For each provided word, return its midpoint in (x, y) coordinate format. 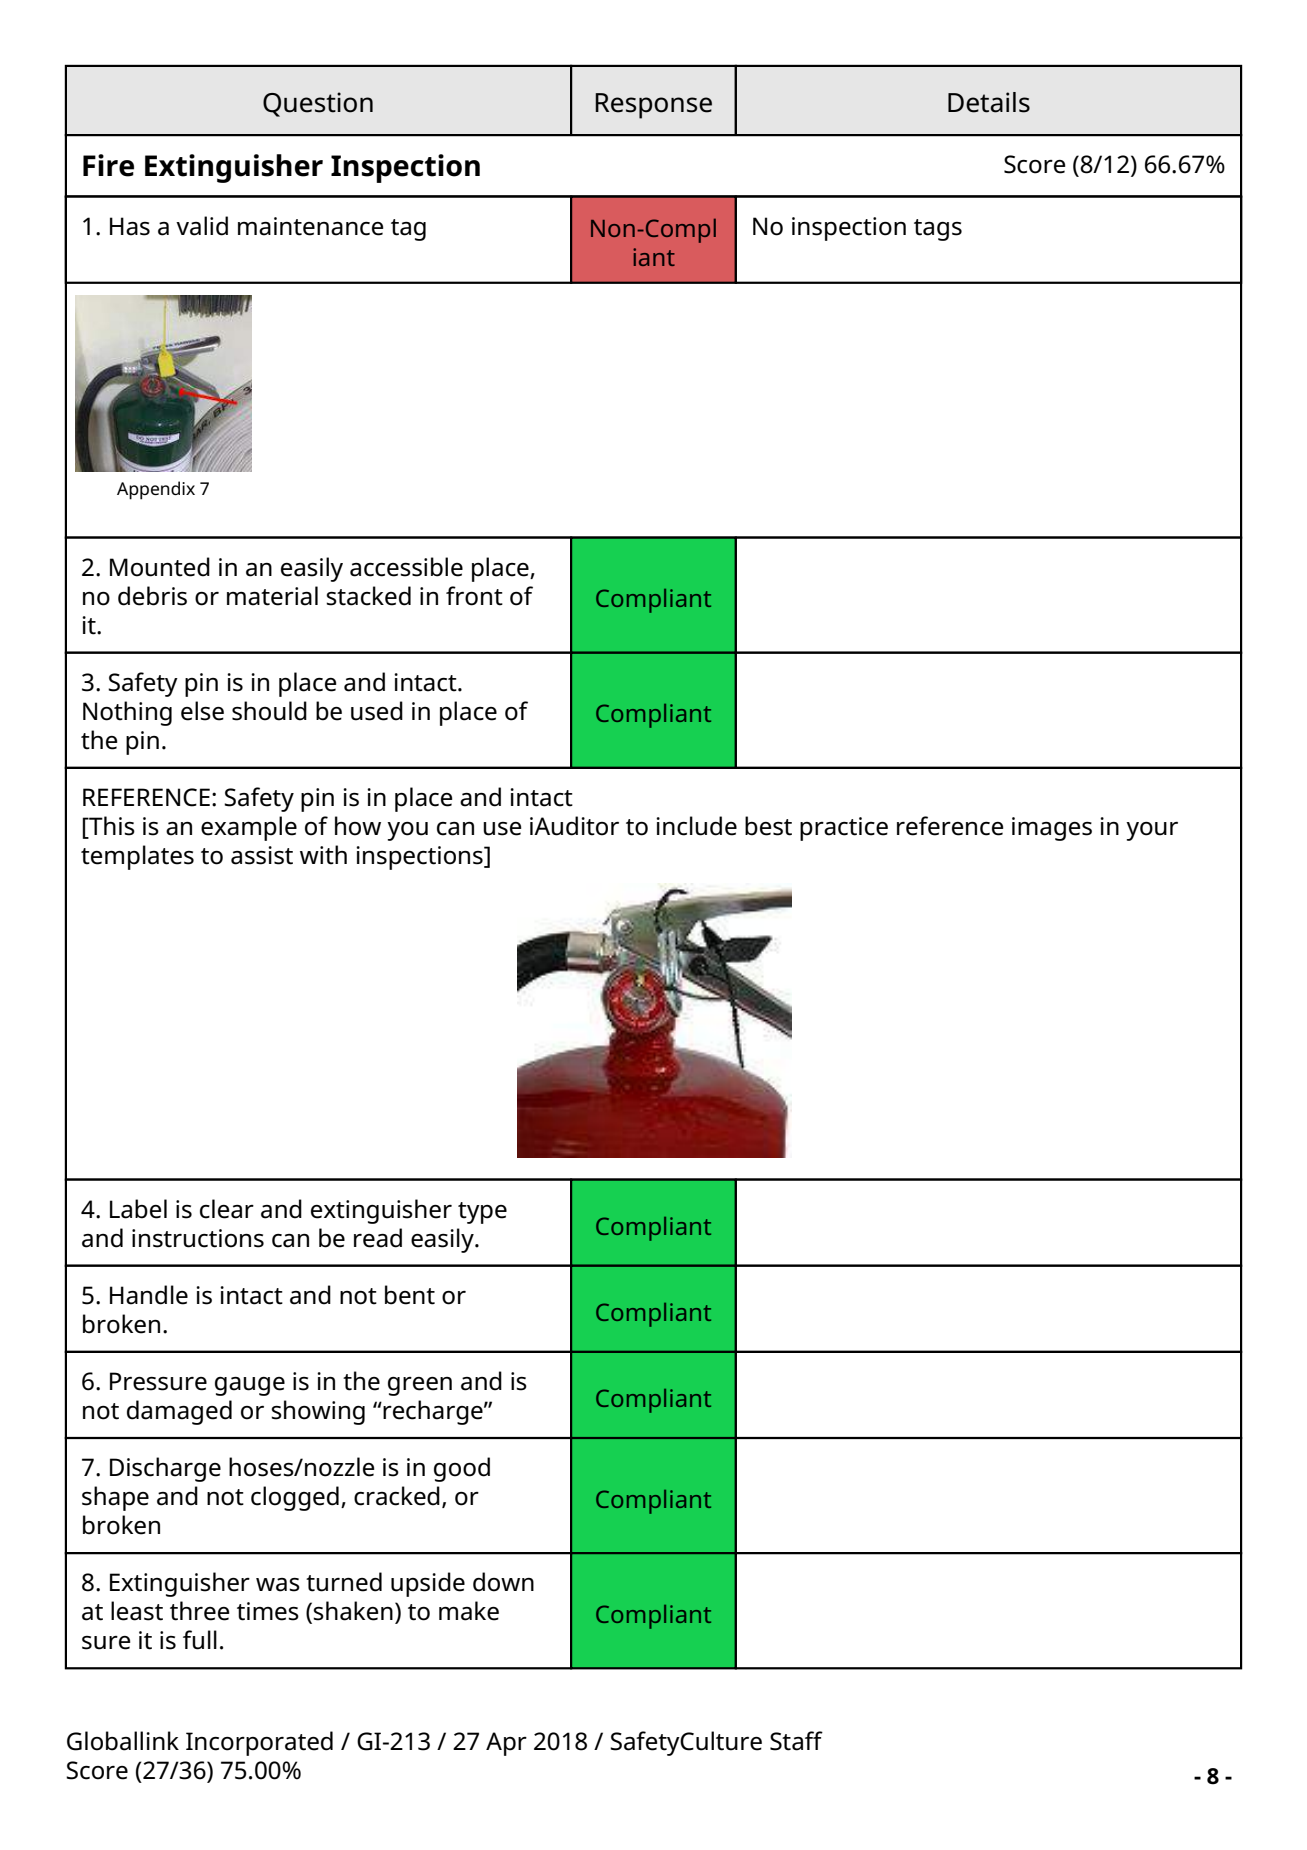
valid (202, 226)
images (1052, 829)
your (1152, 831)
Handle (149, 1295)
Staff (796, 1741)
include (696, 826)
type (482, 1213)
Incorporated (259, 1743)
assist (262, 855)
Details (989, 102)
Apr (506, 1744)
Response (653, 106)
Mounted (160, 567)
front (474, 596)
